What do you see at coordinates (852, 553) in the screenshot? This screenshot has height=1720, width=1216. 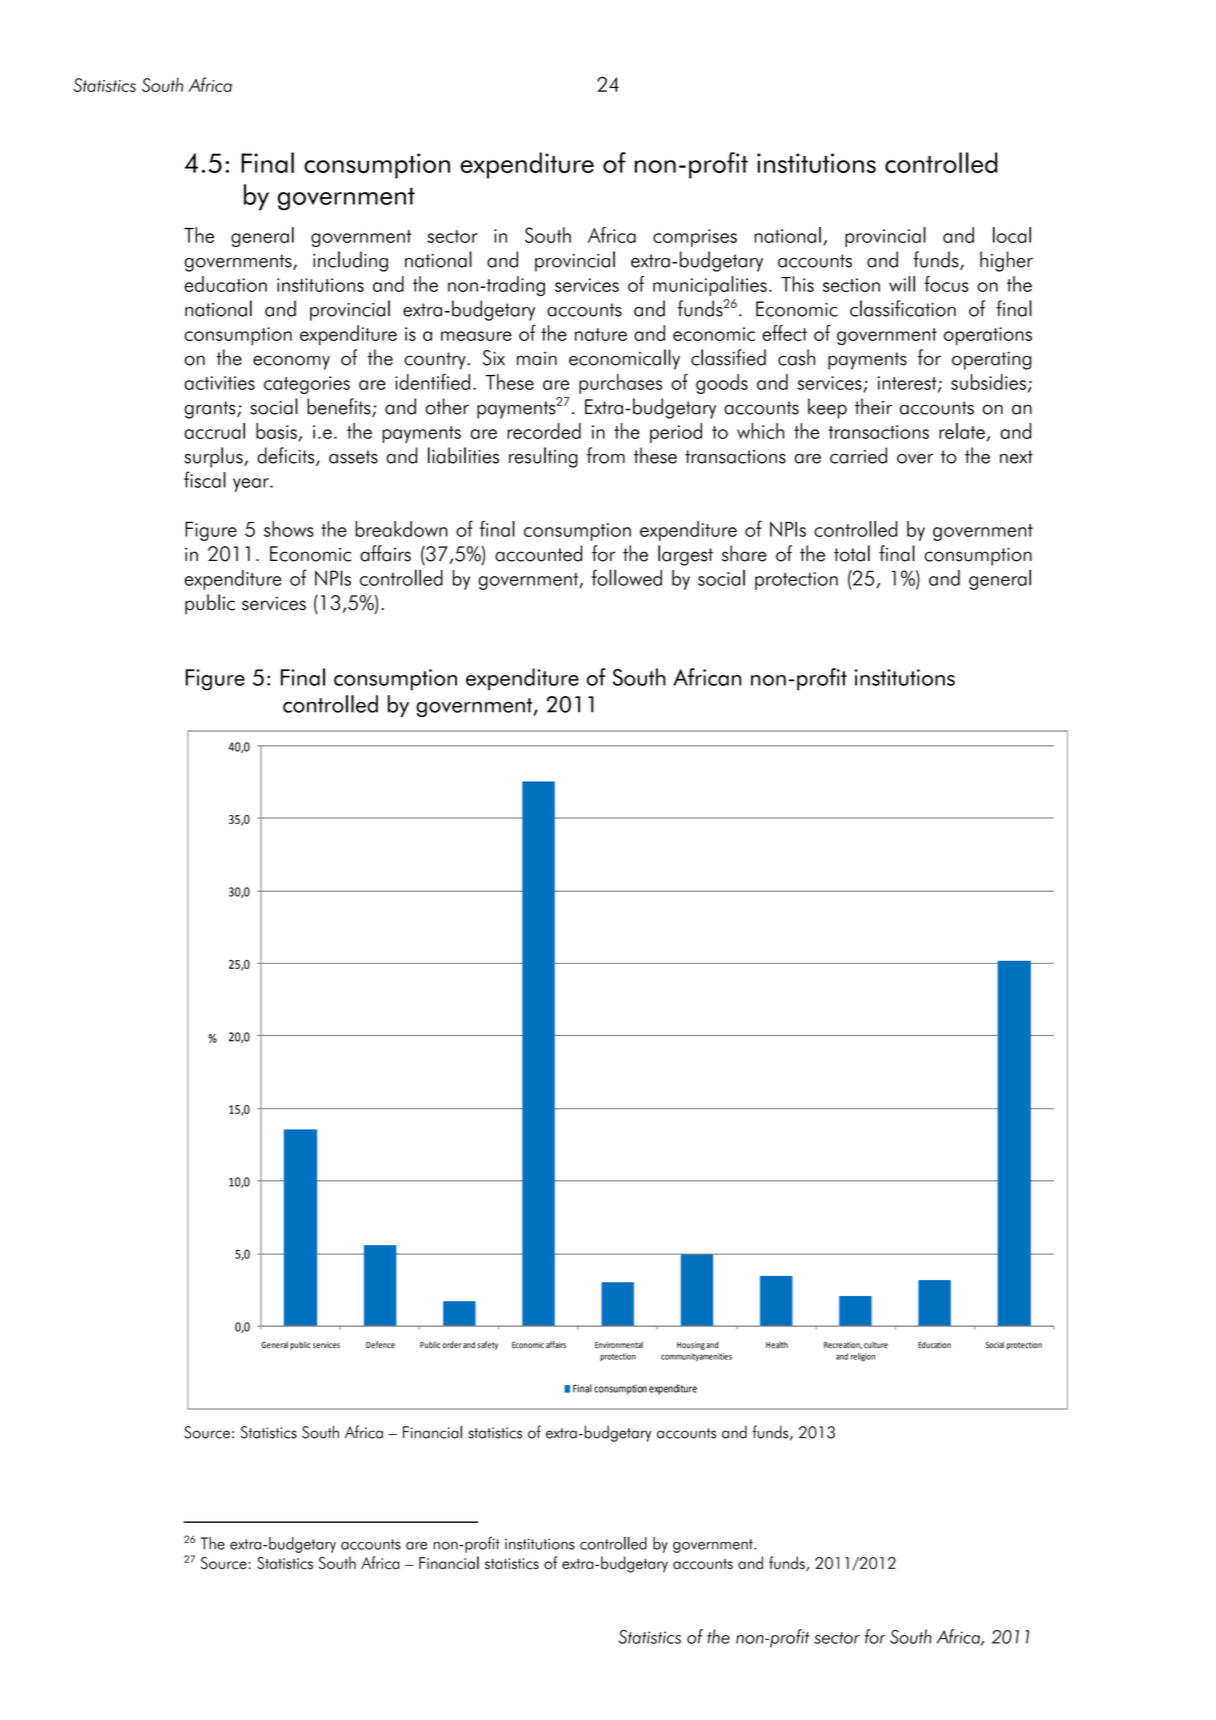 I see `total` at bounding box center [852, 553].
